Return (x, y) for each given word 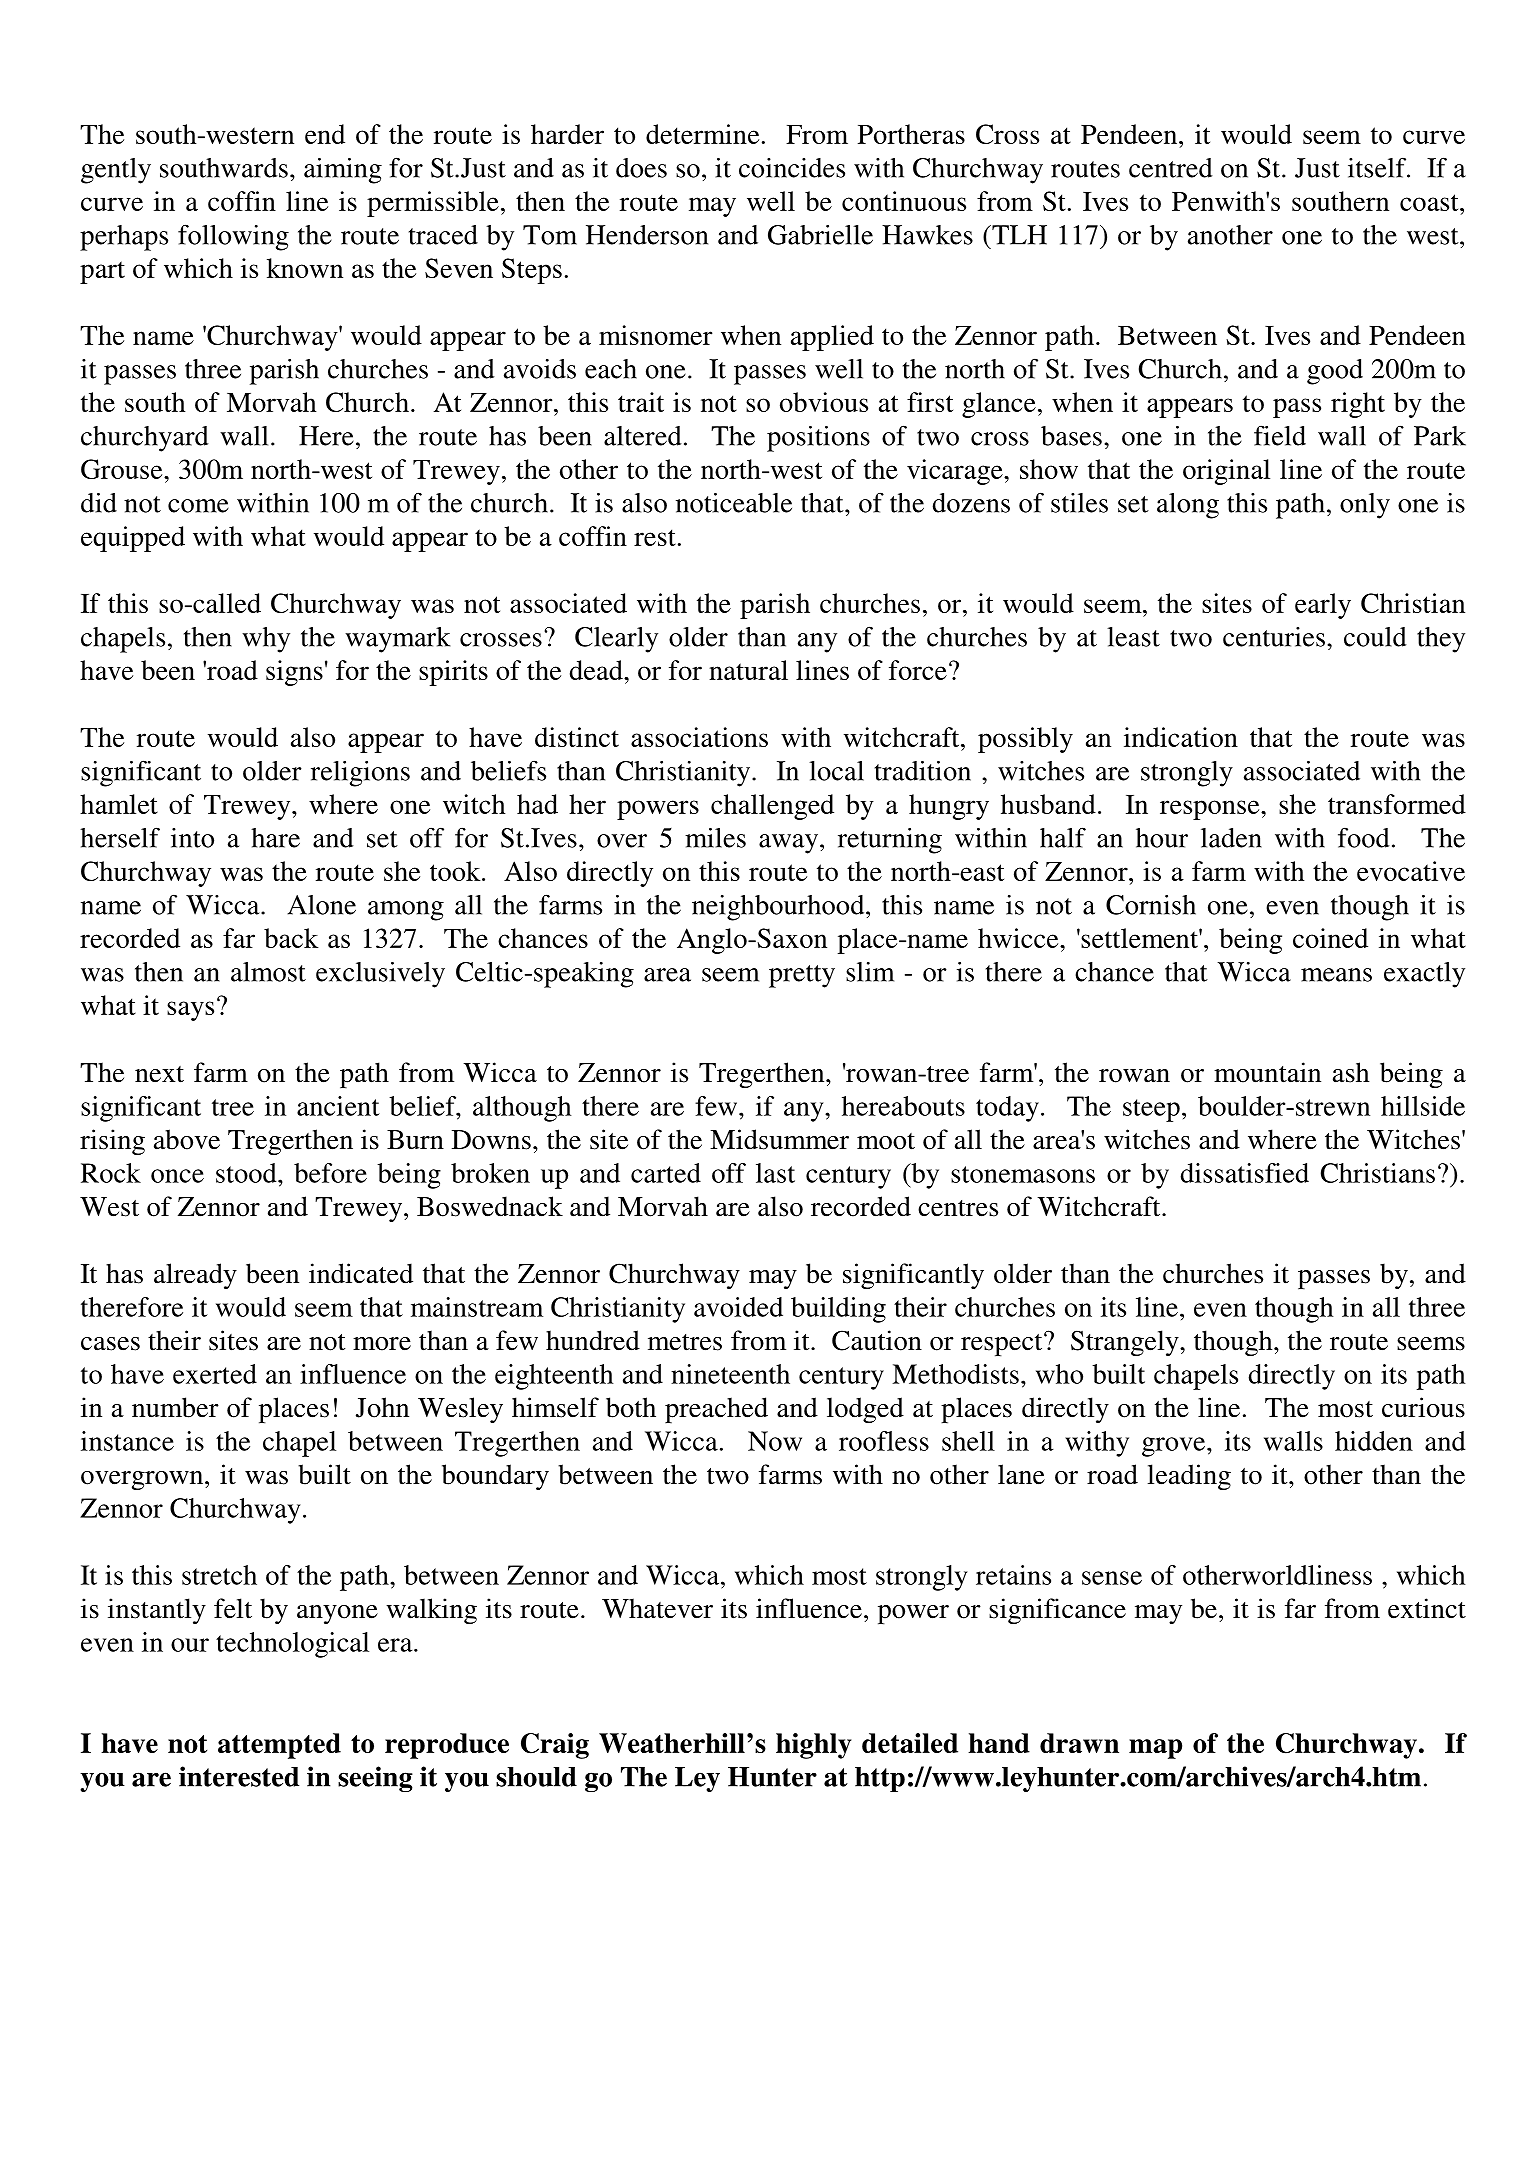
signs (294, 673)
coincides (792, 168)
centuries (1274, 637)
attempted (279, 1746)
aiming (343, 171)
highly (813, 1746)
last (775, 1173)
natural (748, 670)
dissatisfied (1244, 1173)
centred (1171, 168)
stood (247, 1173)
